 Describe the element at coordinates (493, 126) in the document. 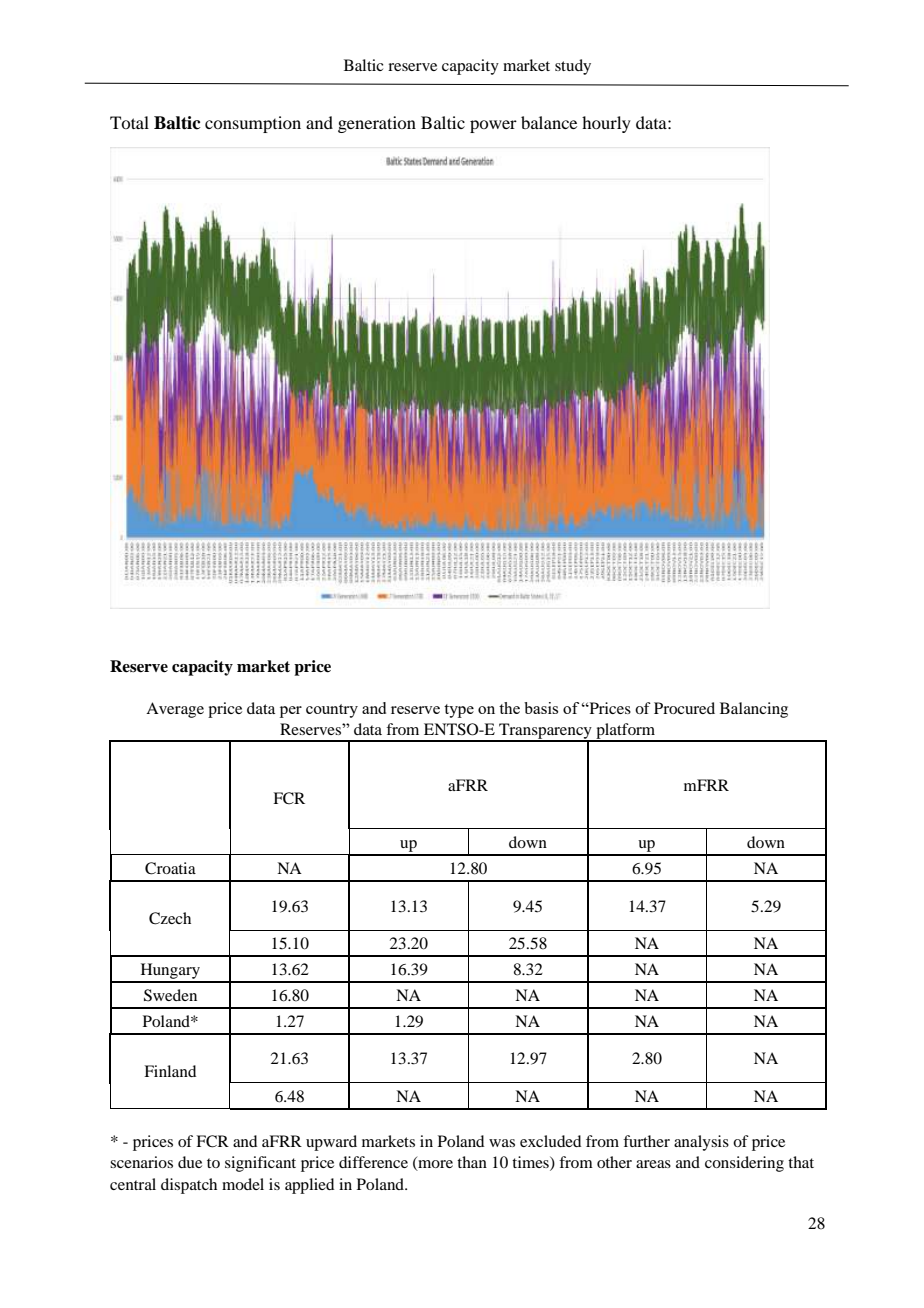

I see `power` at that location.
